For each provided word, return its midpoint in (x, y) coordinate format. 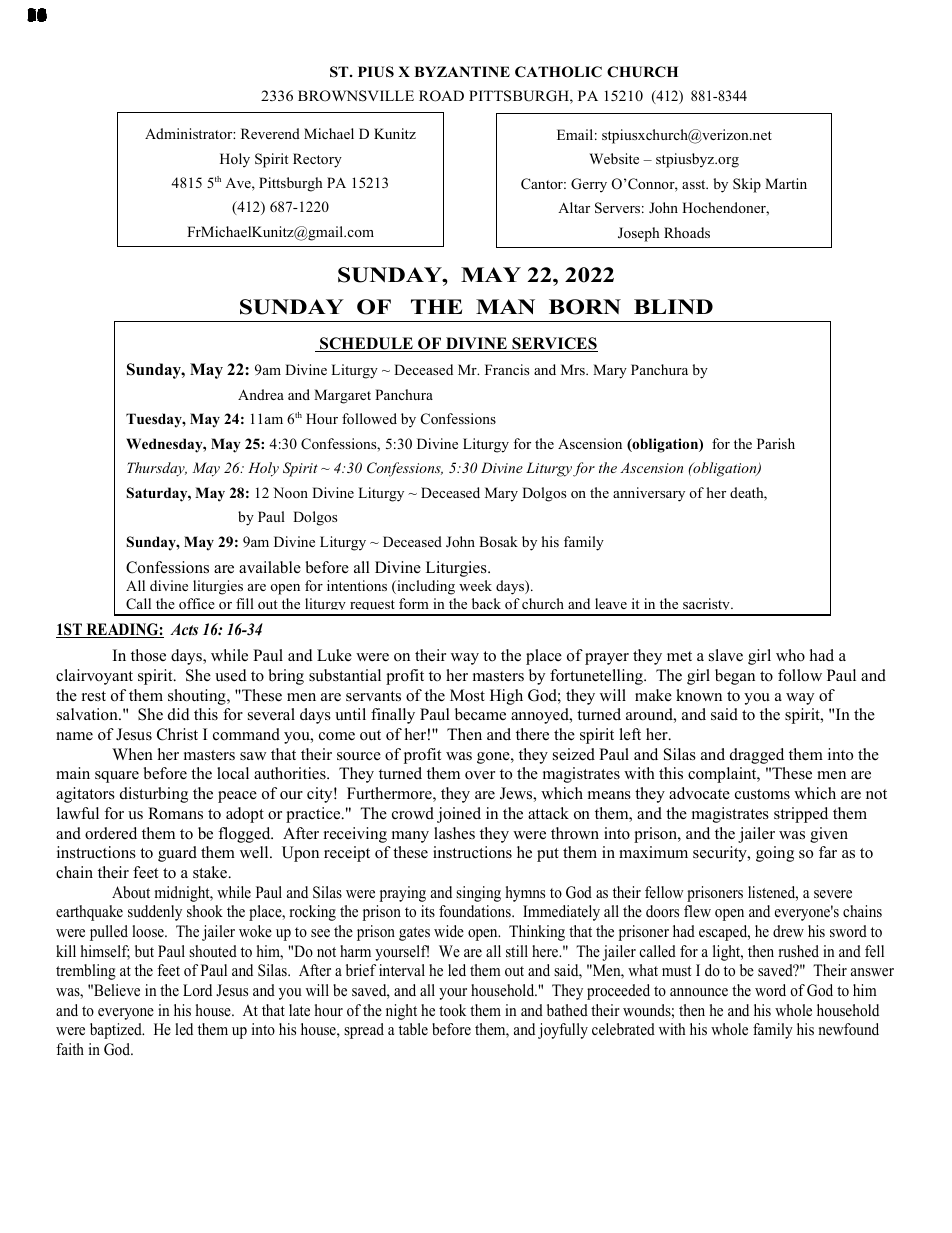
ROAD (441, 96)
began (735, 677)
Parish (776, 443)
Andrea (261, 394)
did (179, 714)
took (452, 1010)
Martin (786, 183)
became (480, 714)
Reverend (270, 133)
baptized (117, 1031)
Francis (507, 369)
